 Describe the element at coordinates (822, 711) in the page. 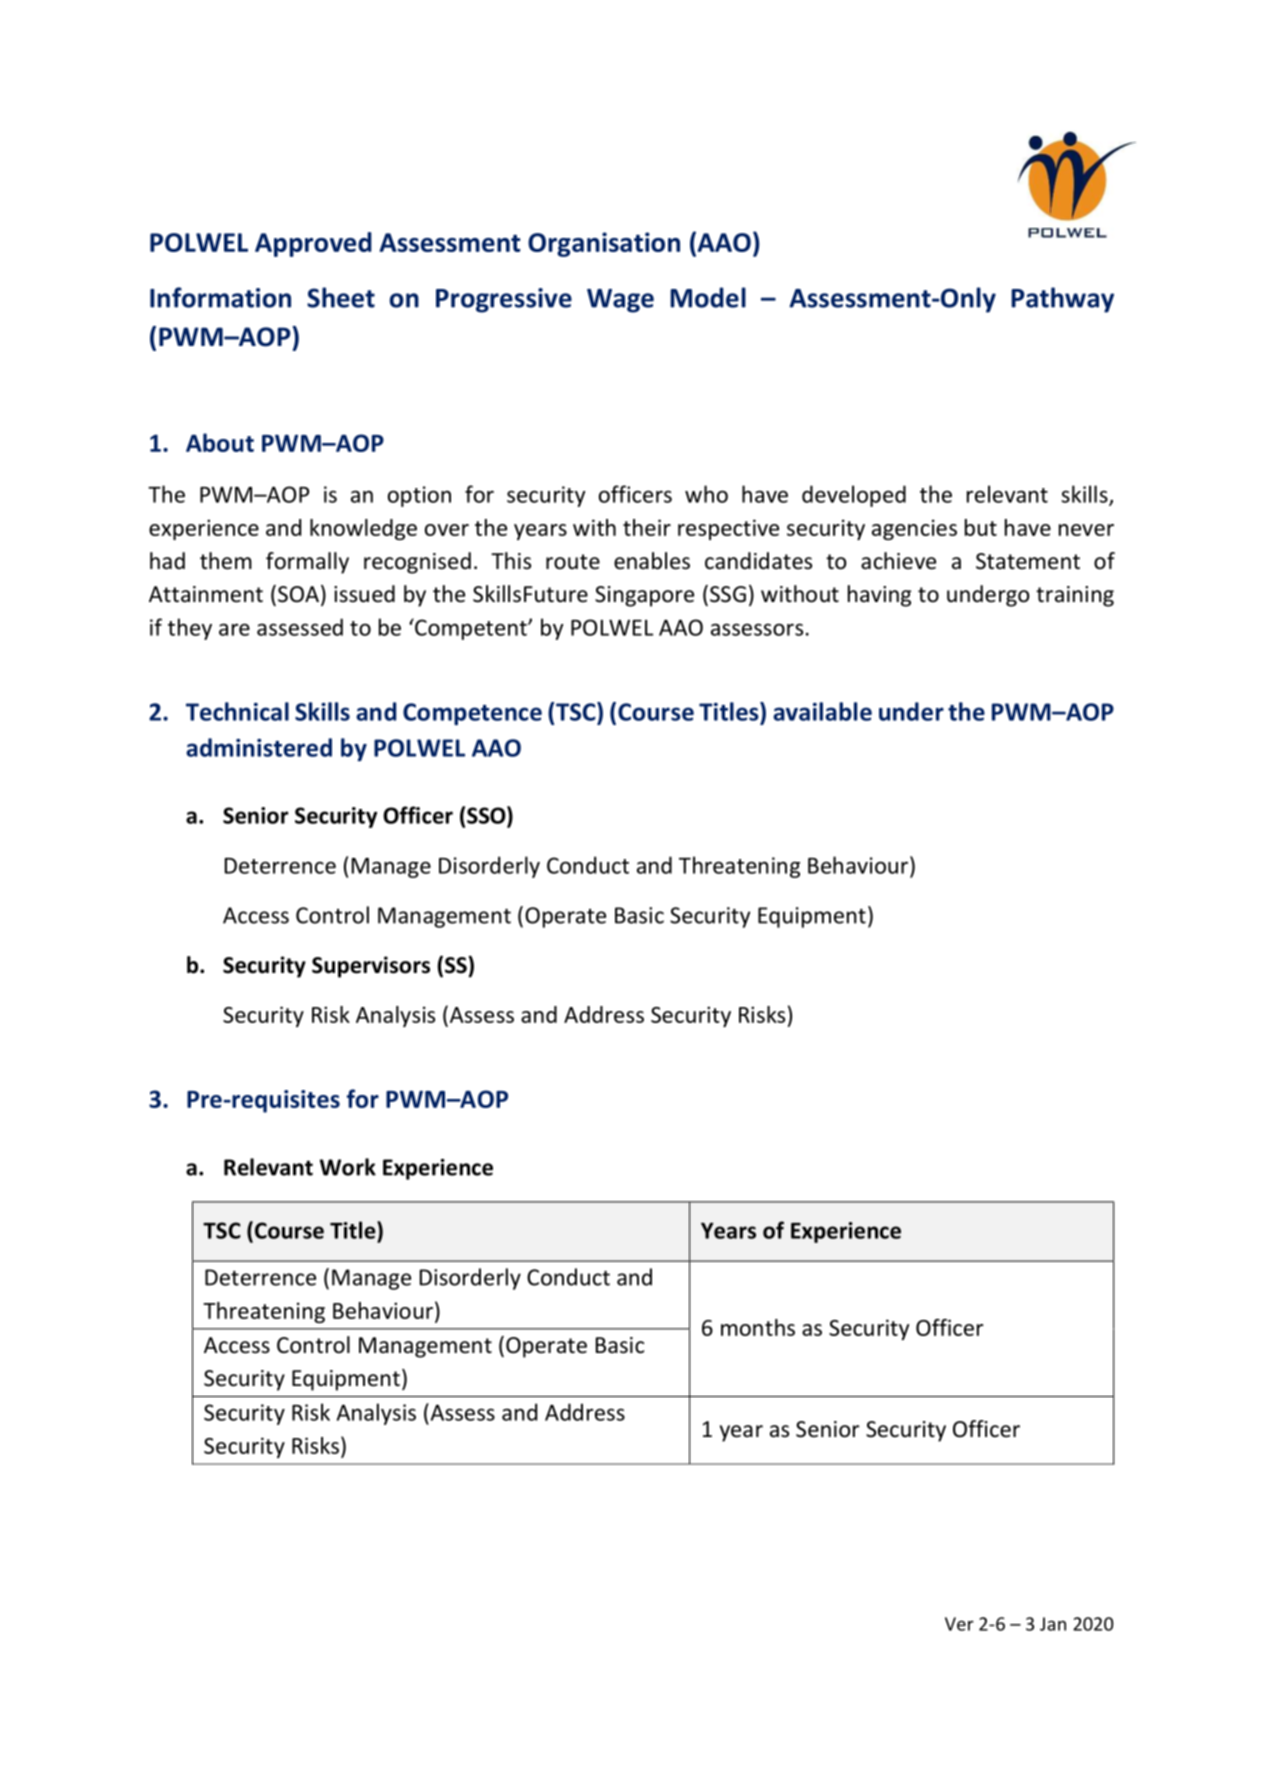

I see `available` at that location.
